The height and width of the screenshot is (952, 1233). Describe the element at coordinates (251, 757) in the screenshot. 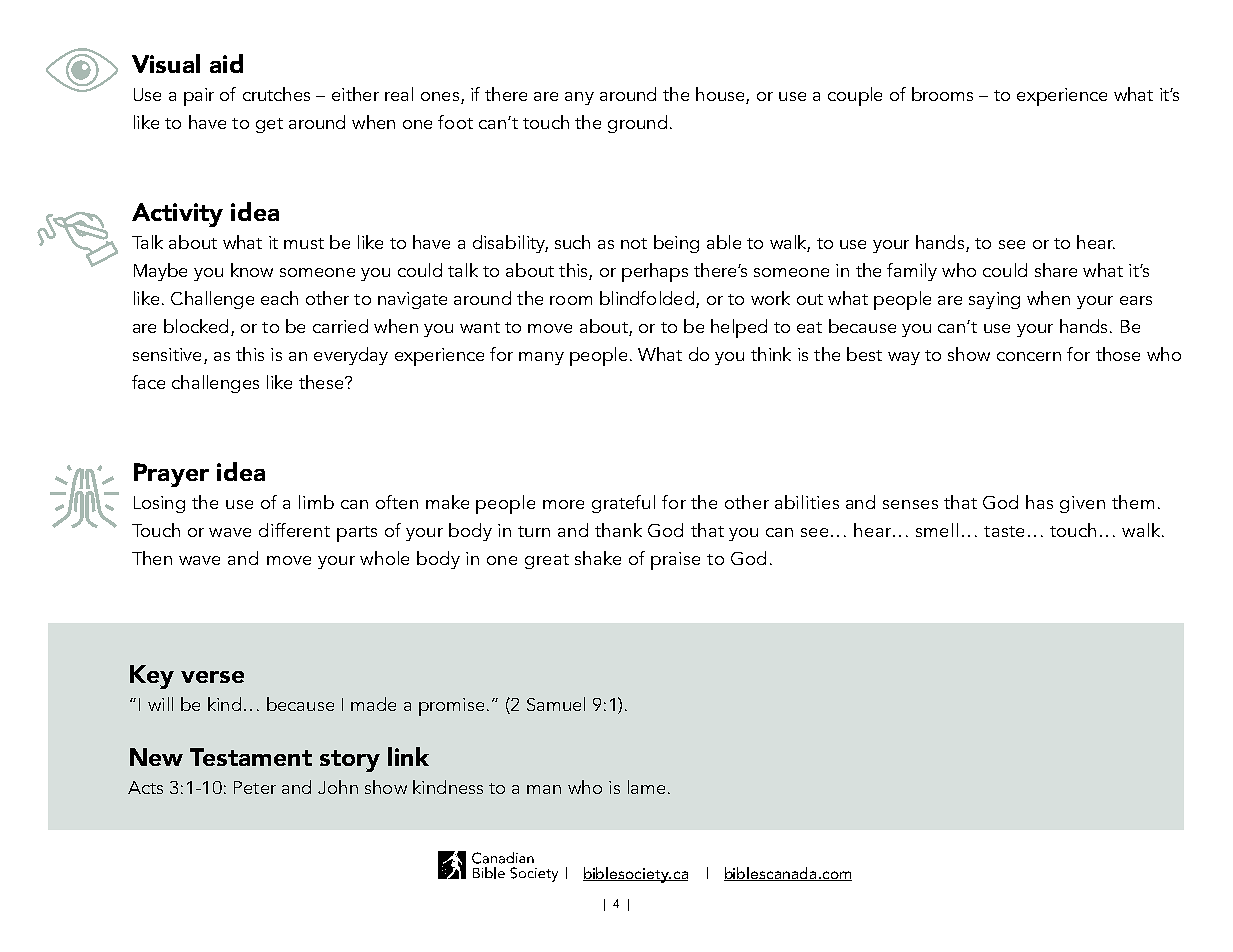

I see `Testament` at that location.
